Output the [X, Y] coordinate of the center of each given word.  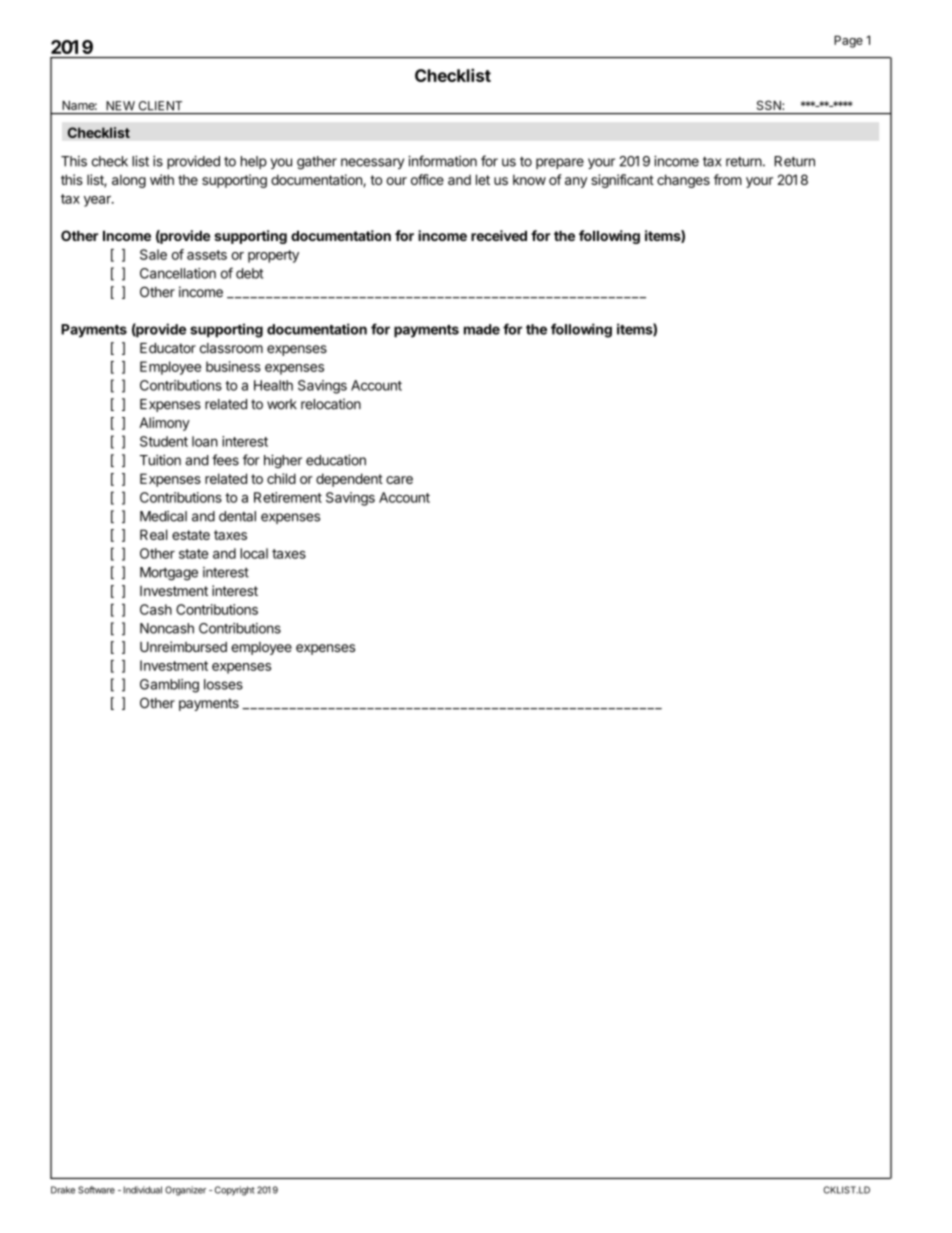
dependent [349, 480]
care [399, 480]
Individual [143, 1190]
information [442, 161]
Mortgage [169, 574]
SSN [770, 105]
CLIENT [160, 106]
